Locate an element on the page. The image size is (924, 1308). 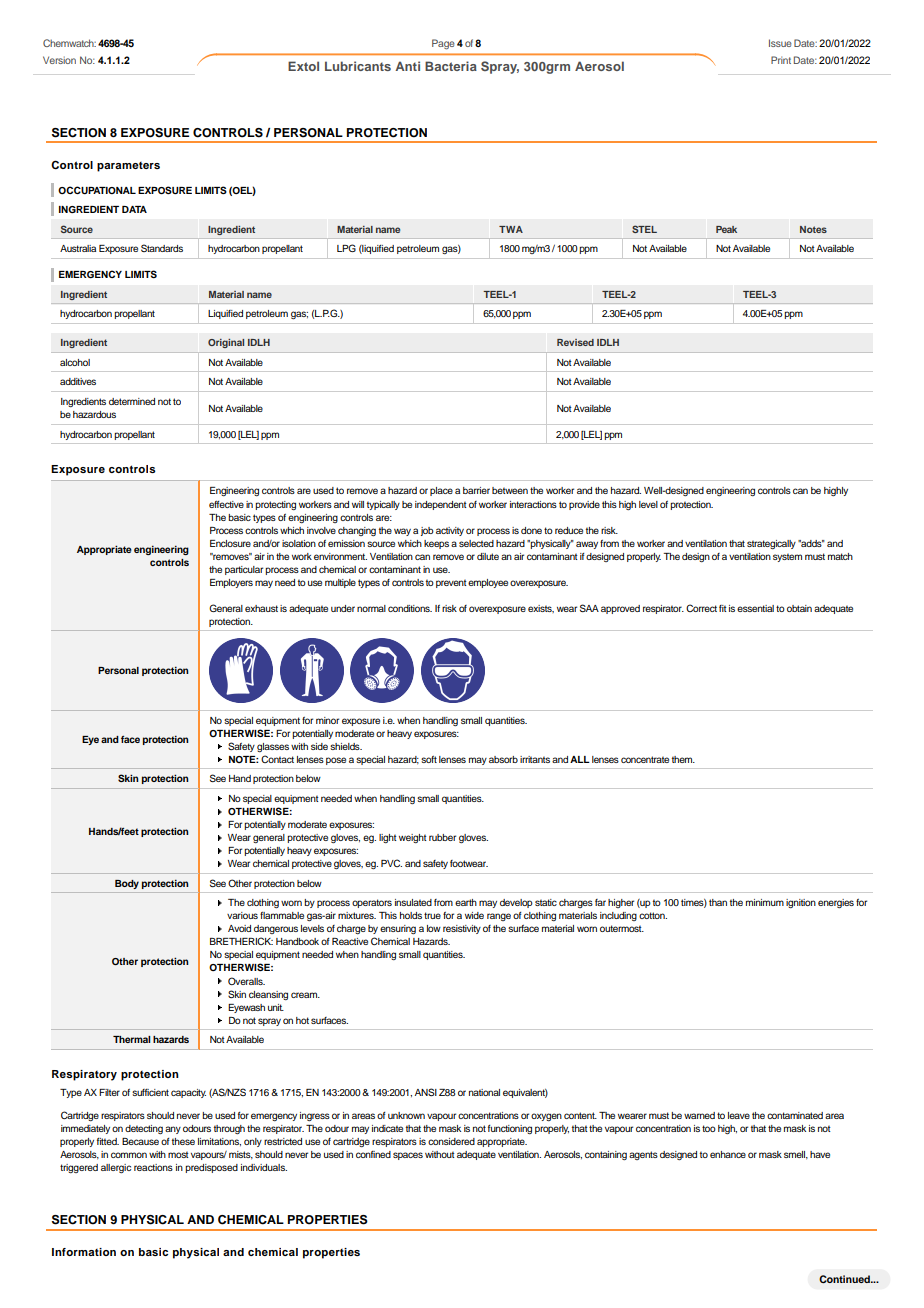
resistivity is located at coordinates (462, 929).
